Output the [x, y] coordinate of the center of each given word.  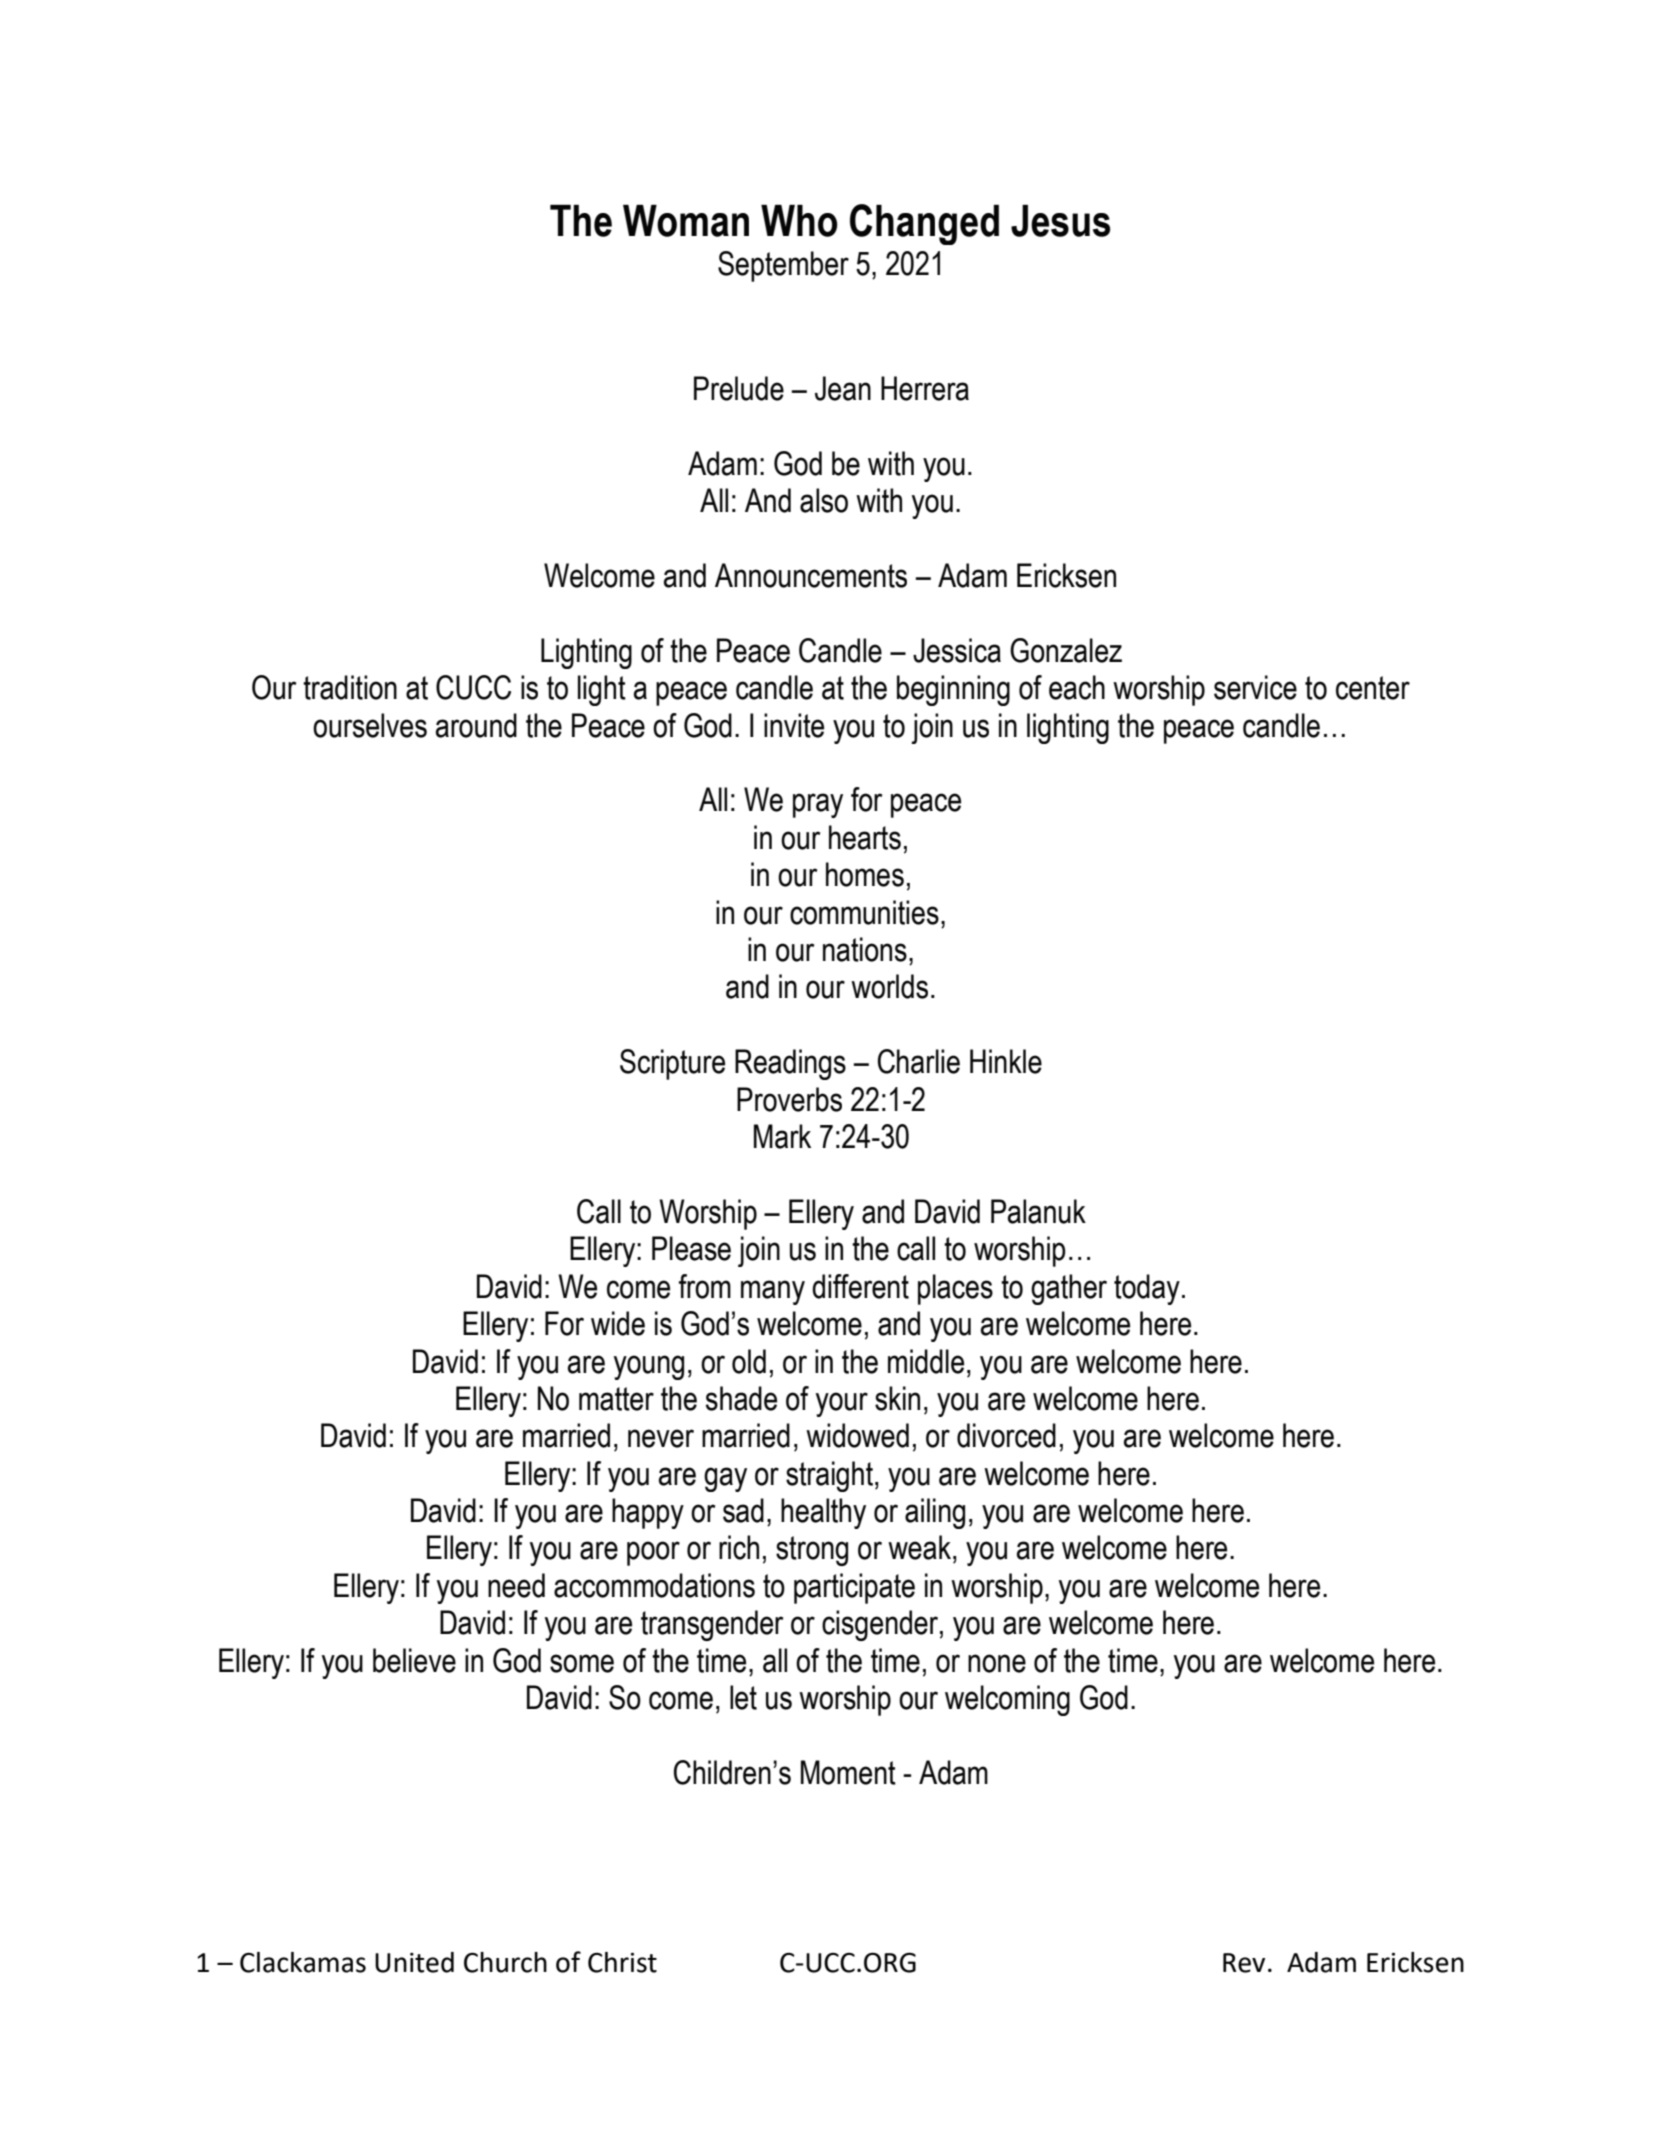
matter [616, 1399]
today [1147, 1289]
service [1255, 687]
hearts [865, 837]
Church [505, 1962]
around [476, 725]
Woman [686, 221]
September [783, 266]
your [842, 1404]
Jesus [1060, 221]
